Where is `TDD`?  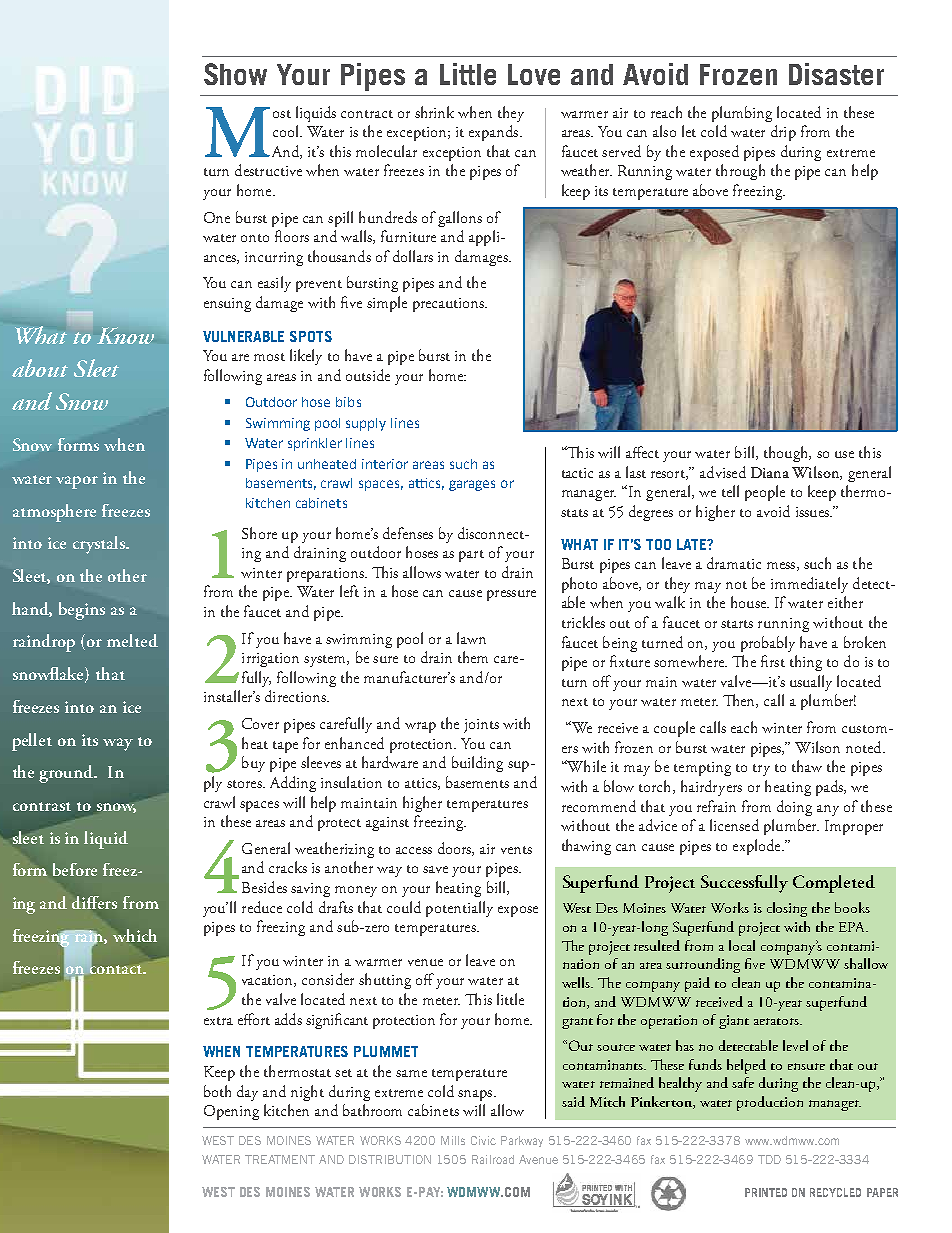
TDD is located at coordinates (769, 1159).
